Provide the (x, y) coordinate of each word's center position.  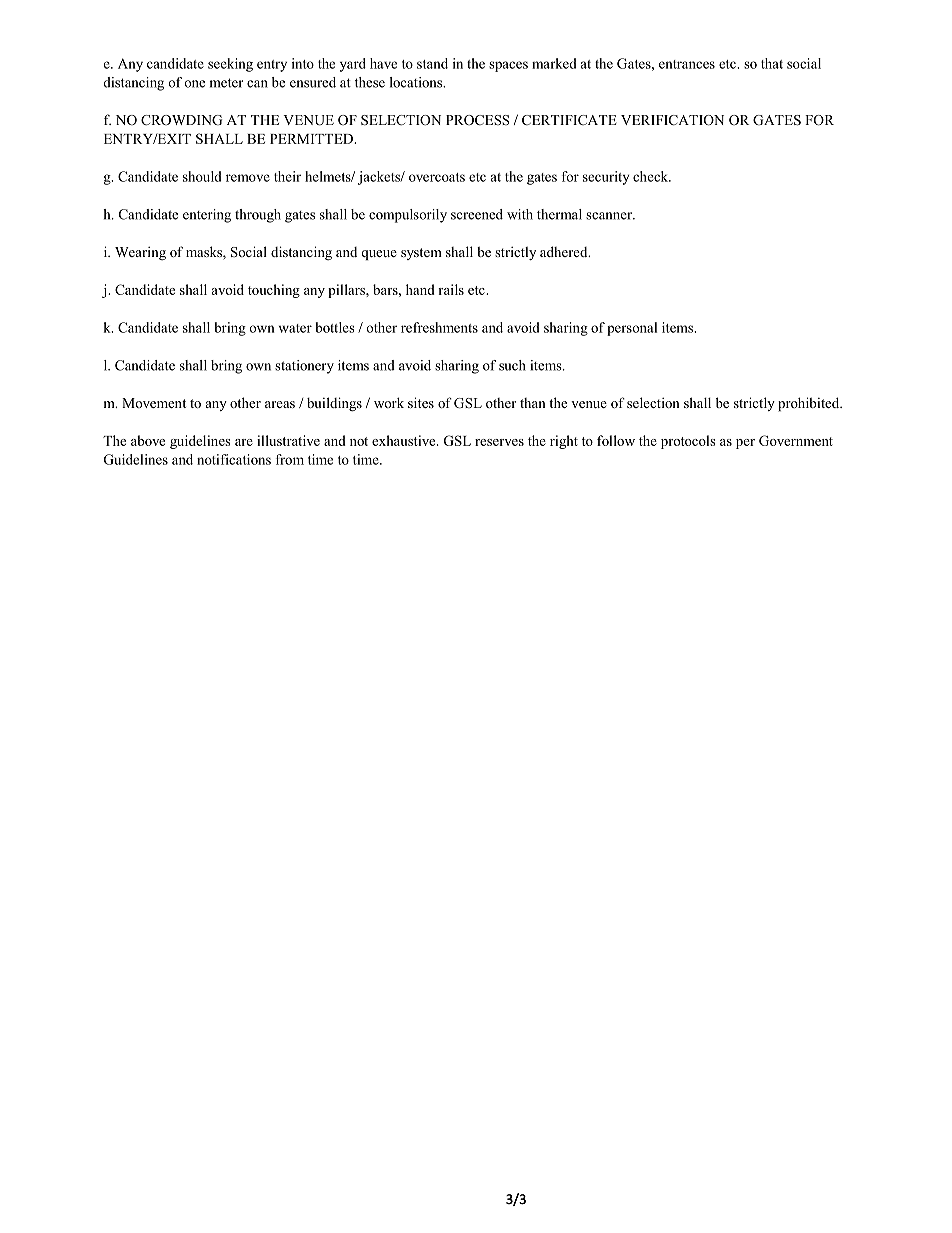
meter (226, 83)
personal (632, 329)
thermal (559, 214)
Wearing (140, 253)
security (606, 178)
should (202, 176)
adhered (565, 251)
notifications (234, 459)
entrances (687, 64)
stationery (304, 367)
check (652, 176)
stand (432, 63)
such (512, 365)
